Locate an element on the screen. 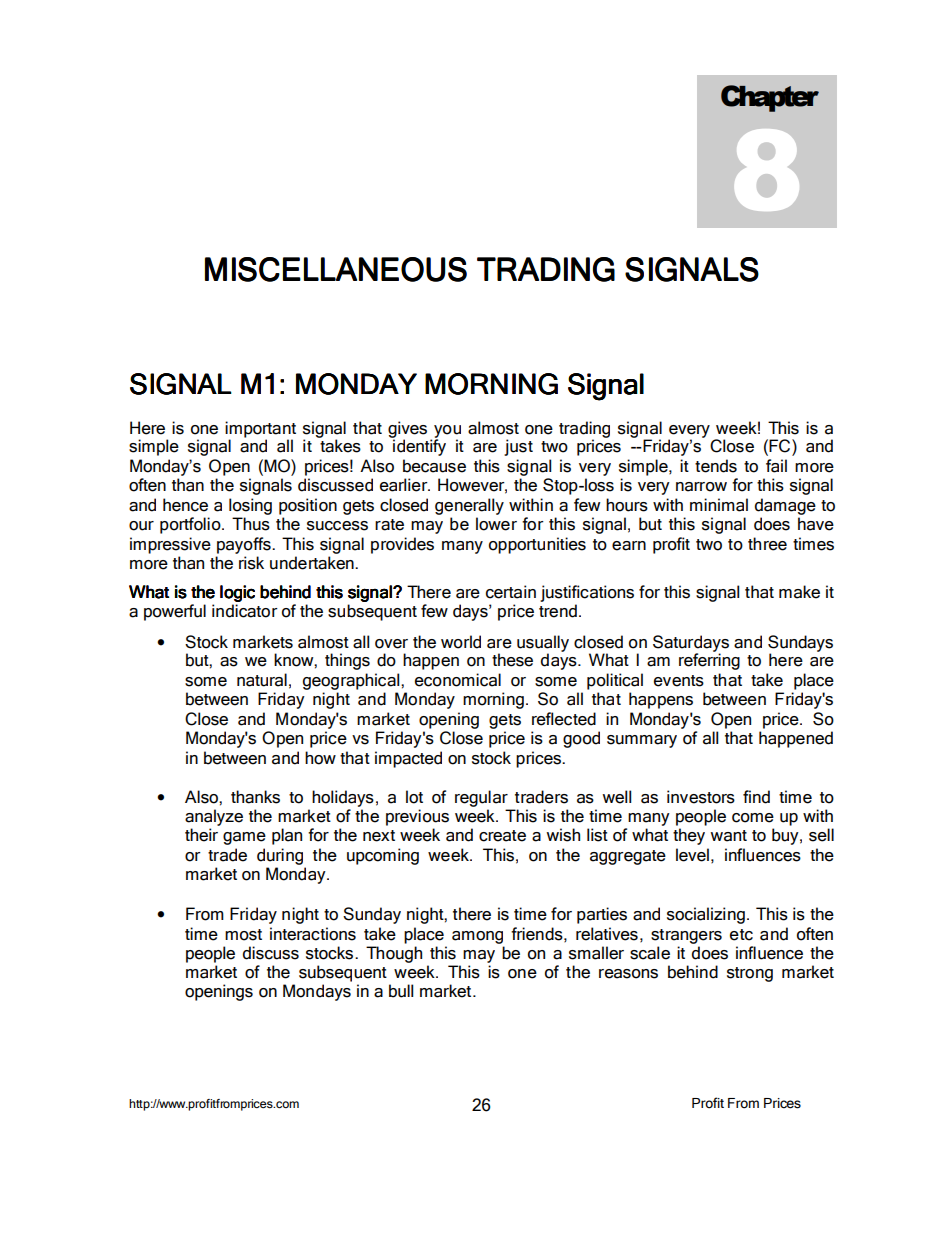 This screenshot has width=952, height=1233. interactions is located at coordinates (313, 934).
